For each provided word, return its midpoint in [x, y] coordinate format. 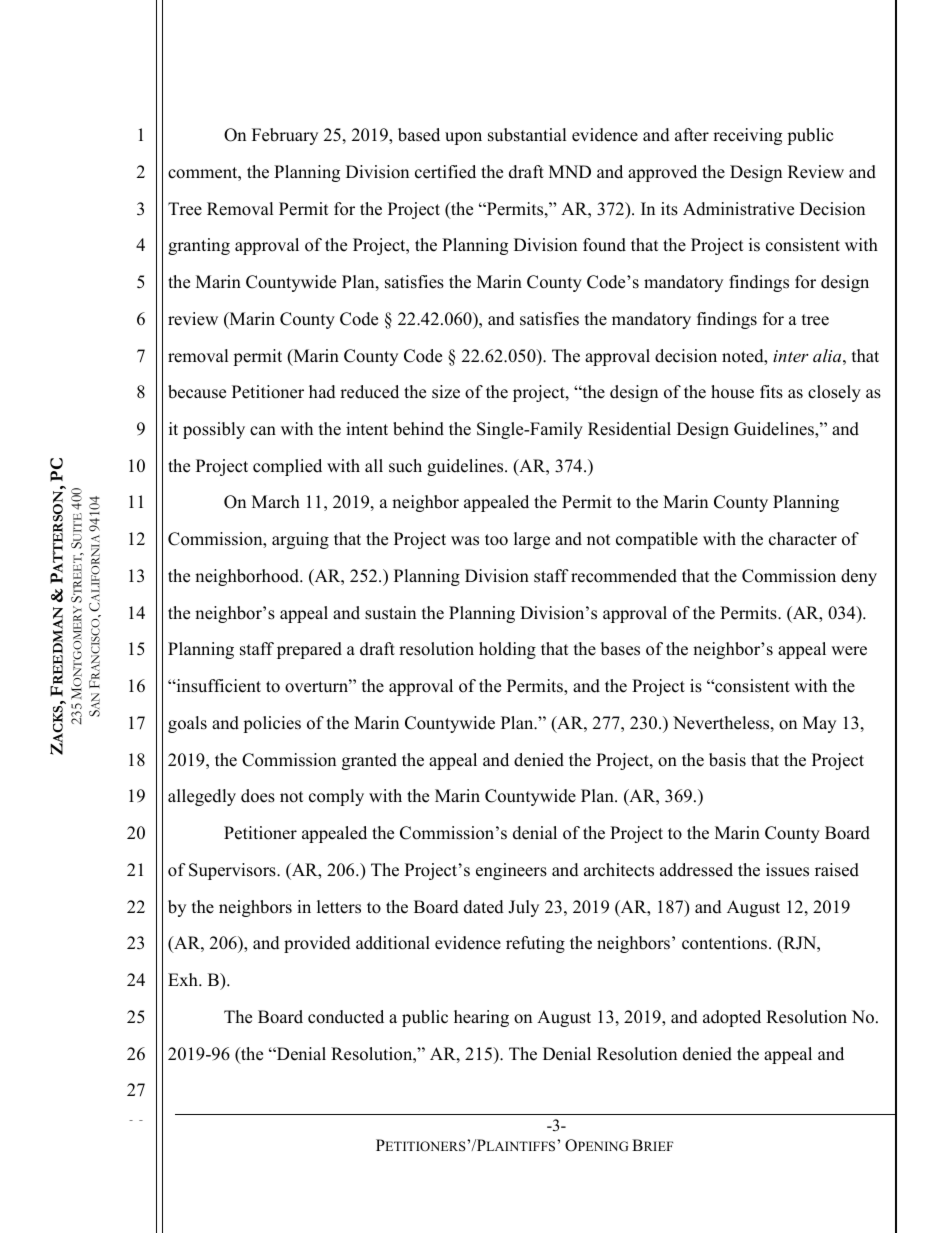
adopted [732, 1018]
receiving [747, 136]
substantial [527, 135]
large [532, 540]
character [803, 539]
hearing [481, 1018]
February [285, 136]
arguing [300, 540]
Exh [184, 979]
